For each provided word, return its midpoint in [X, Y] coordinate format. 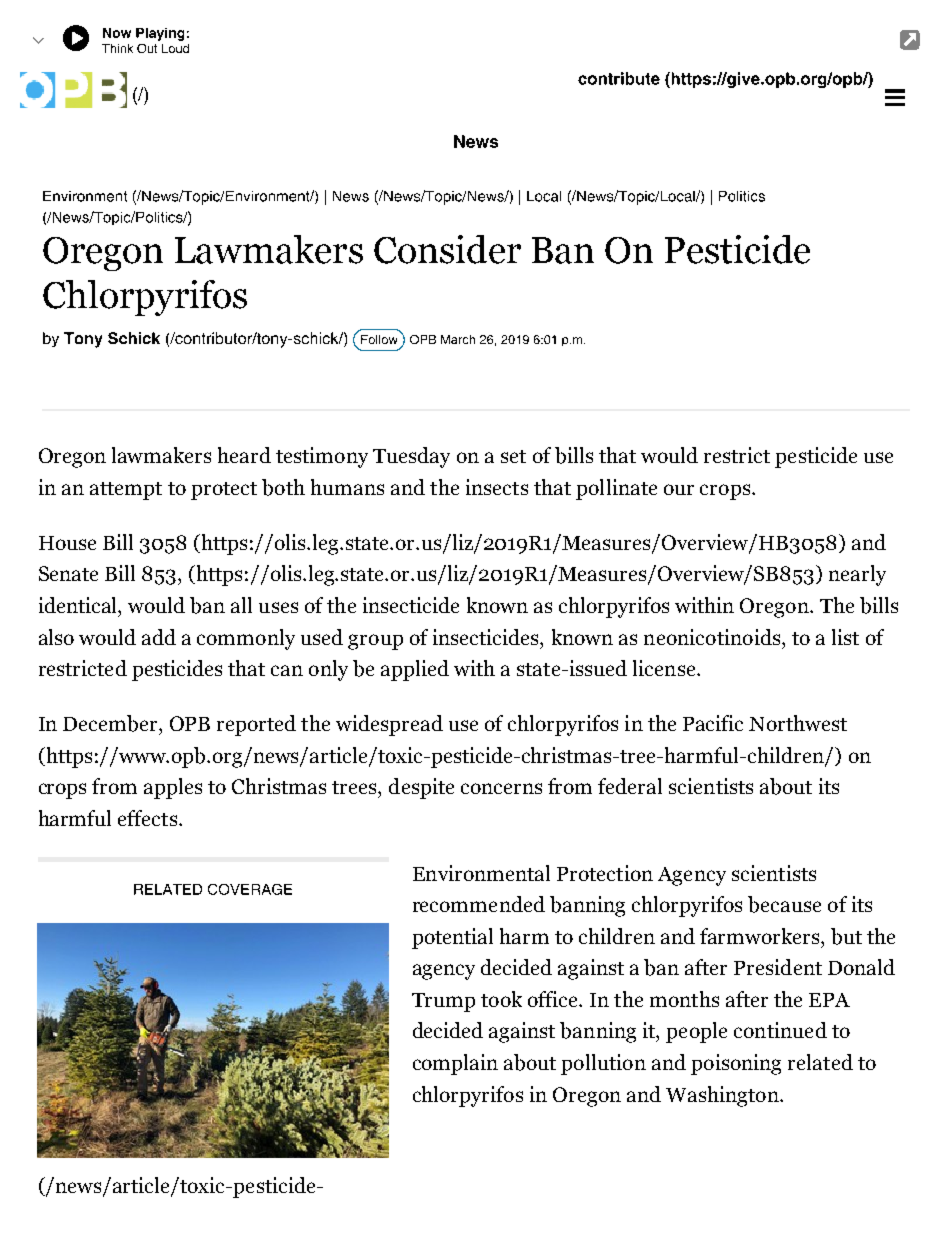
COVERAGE [250, 889]
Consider [447, 249]
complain [455, 1064]
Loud [175, 48]
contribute [619, 78]
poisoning [736, 1064]
